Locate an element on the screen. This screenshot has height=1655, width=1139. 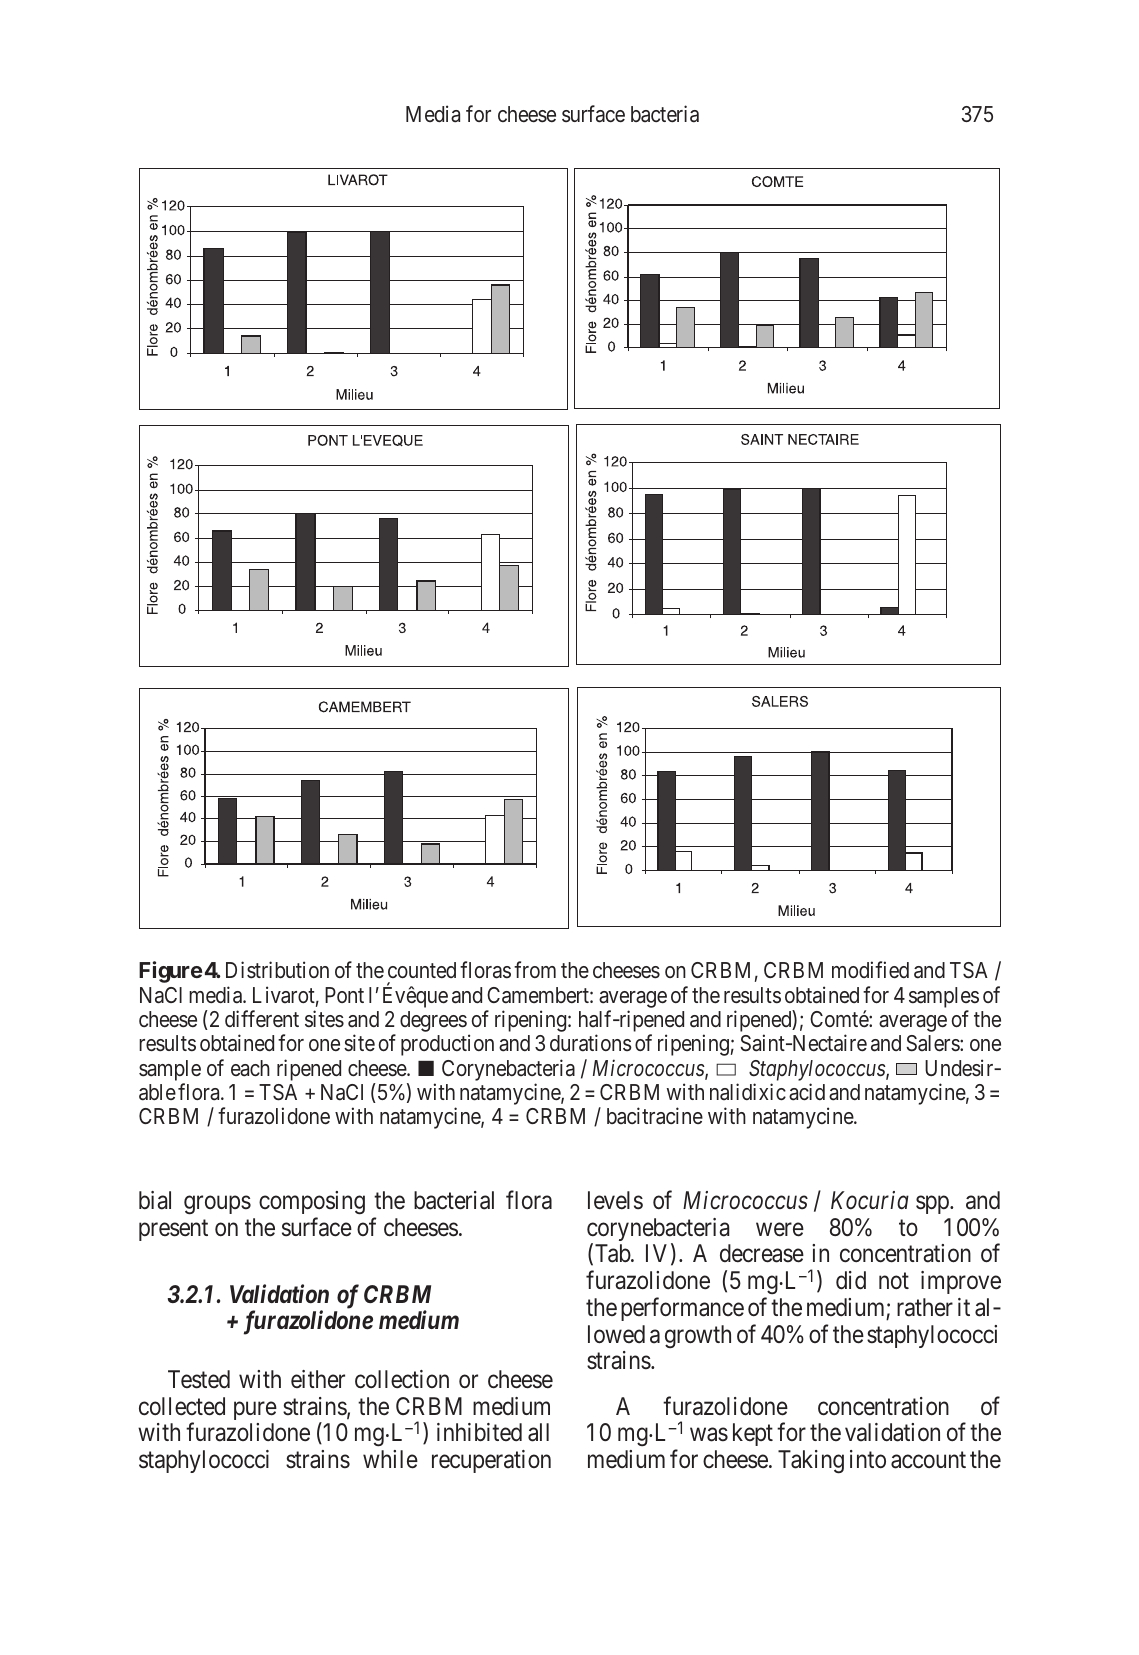
from is located at coordinates (535, 969).
